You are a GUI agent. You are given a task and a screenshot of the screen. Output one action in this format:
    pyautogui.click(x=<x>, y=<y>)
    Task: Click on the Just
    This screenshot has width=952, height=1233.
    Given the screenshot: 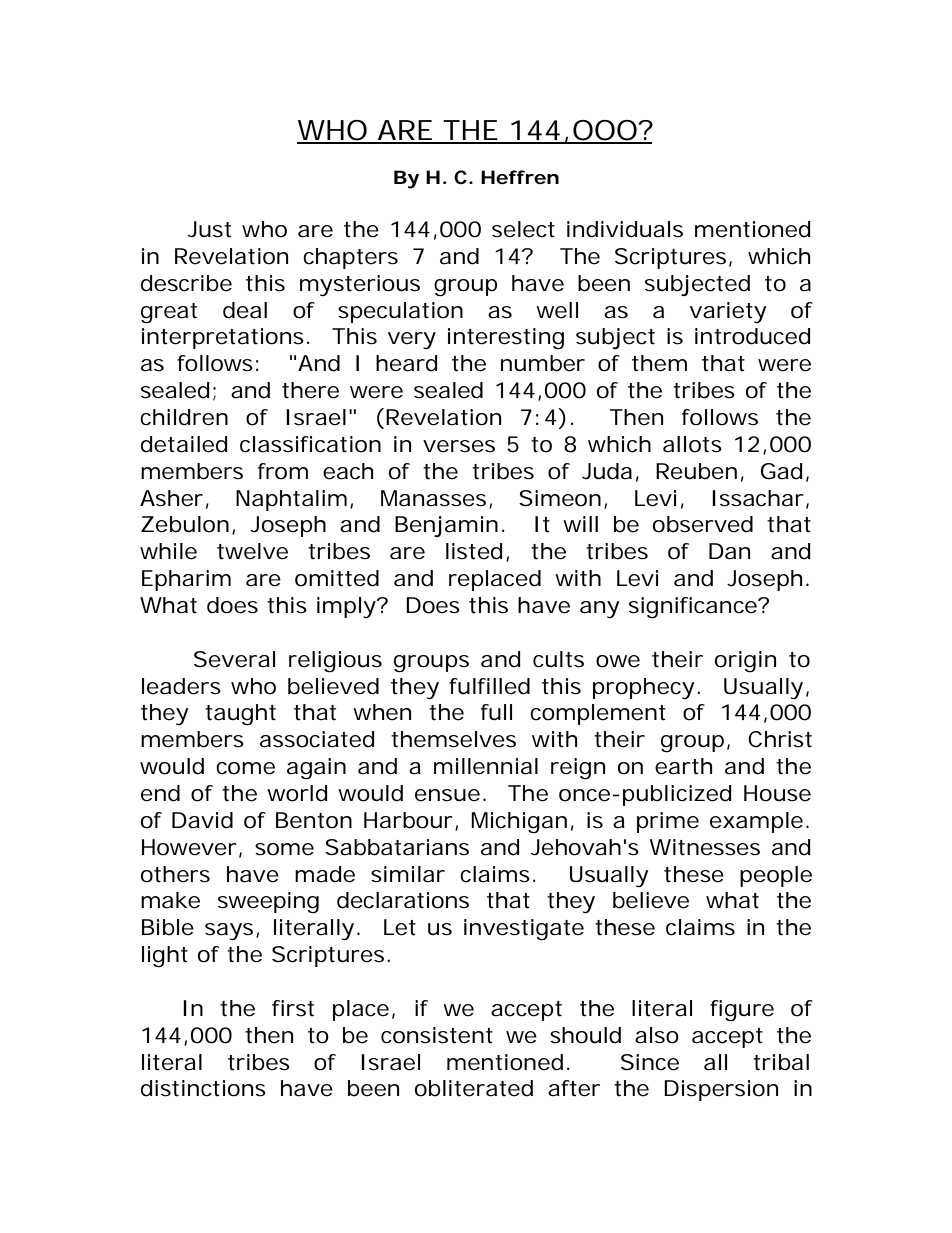 What is the action you would take?
    pyautogui.click(x=209, y=229)
